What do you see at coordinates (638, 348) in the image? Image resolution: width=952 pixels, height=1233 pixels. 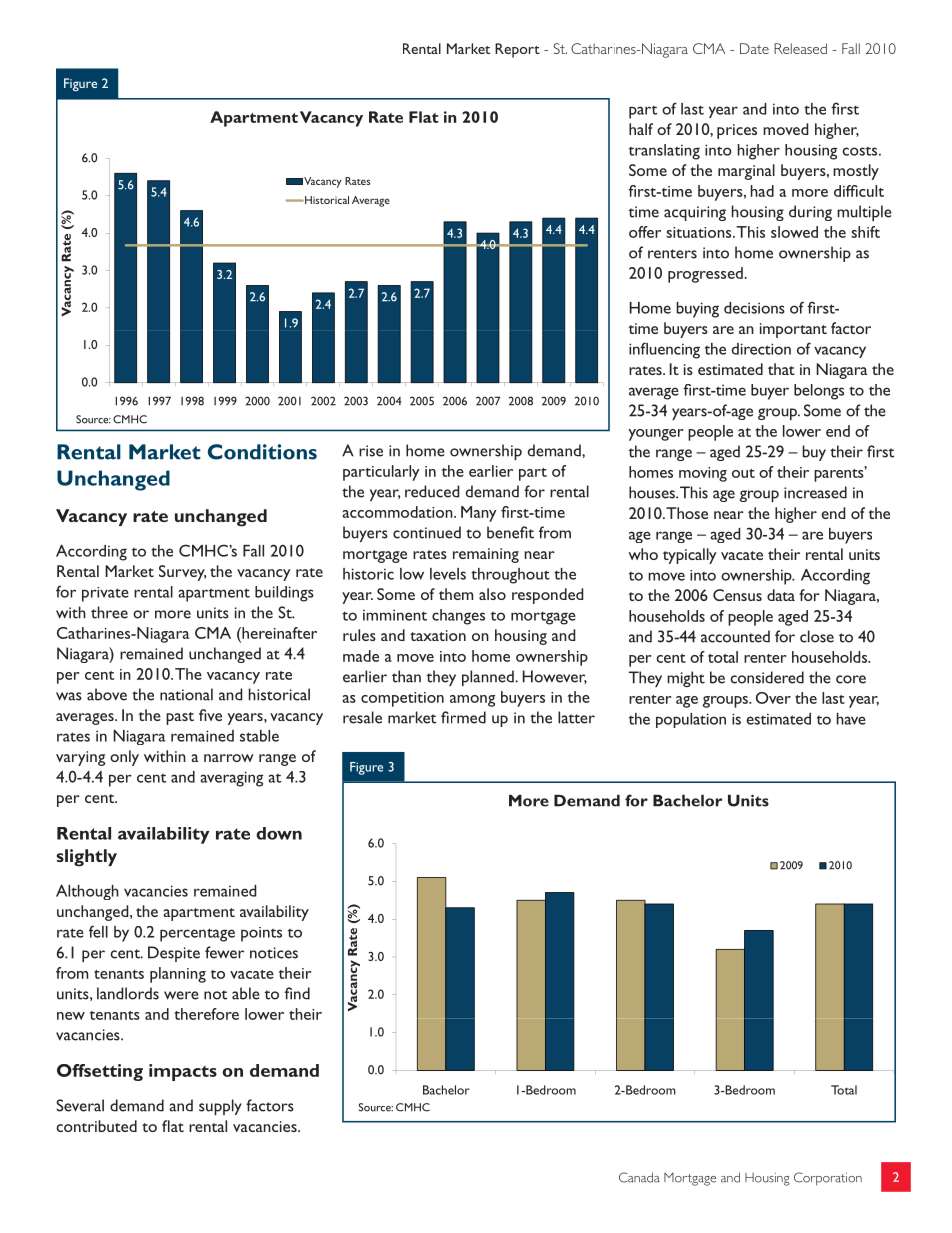 I see `infl` at bounding box center [638, 348].
